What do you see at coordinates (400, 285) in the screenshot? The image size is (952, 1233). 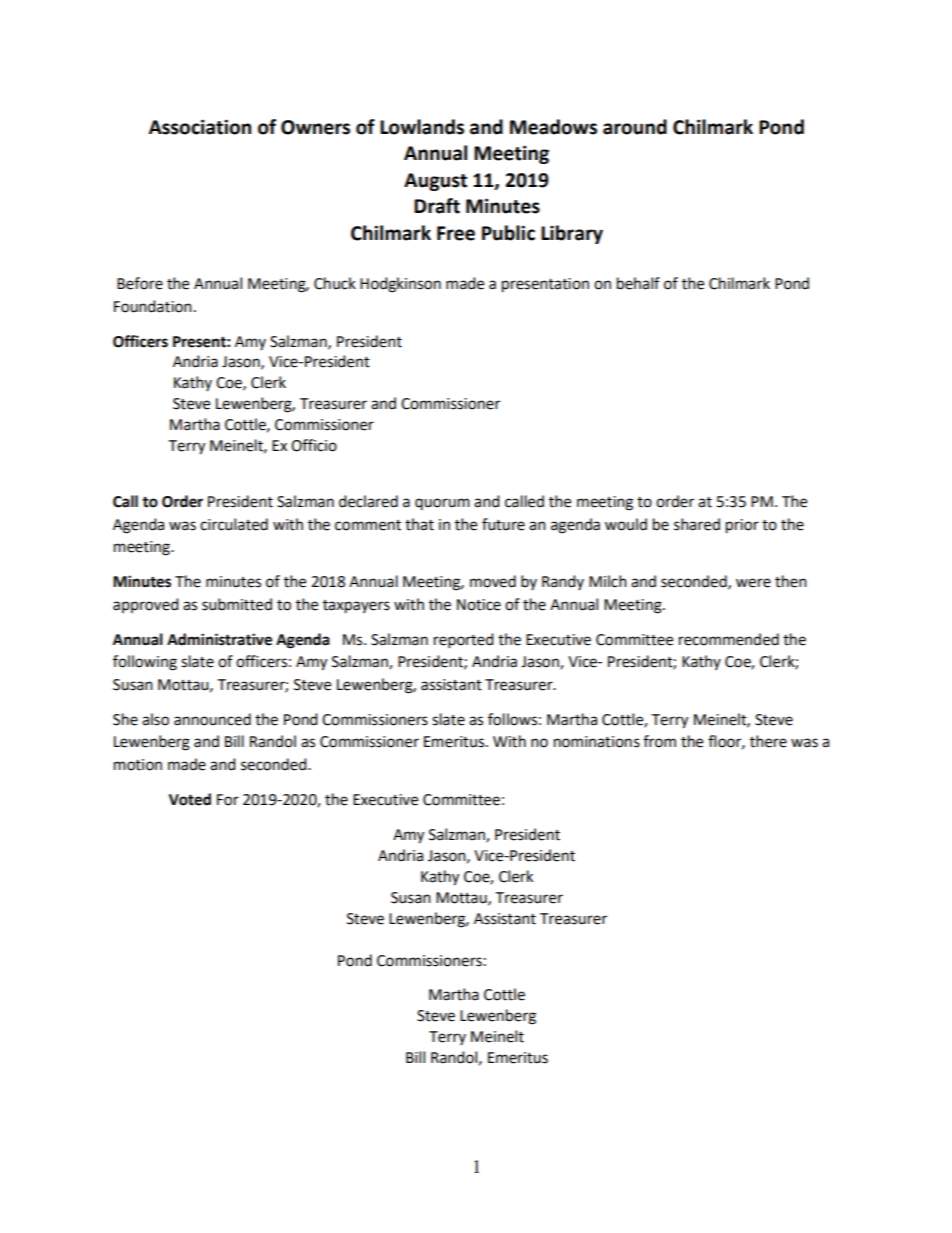 I see `Hodgkinson` at bounding box center [400, 285].
